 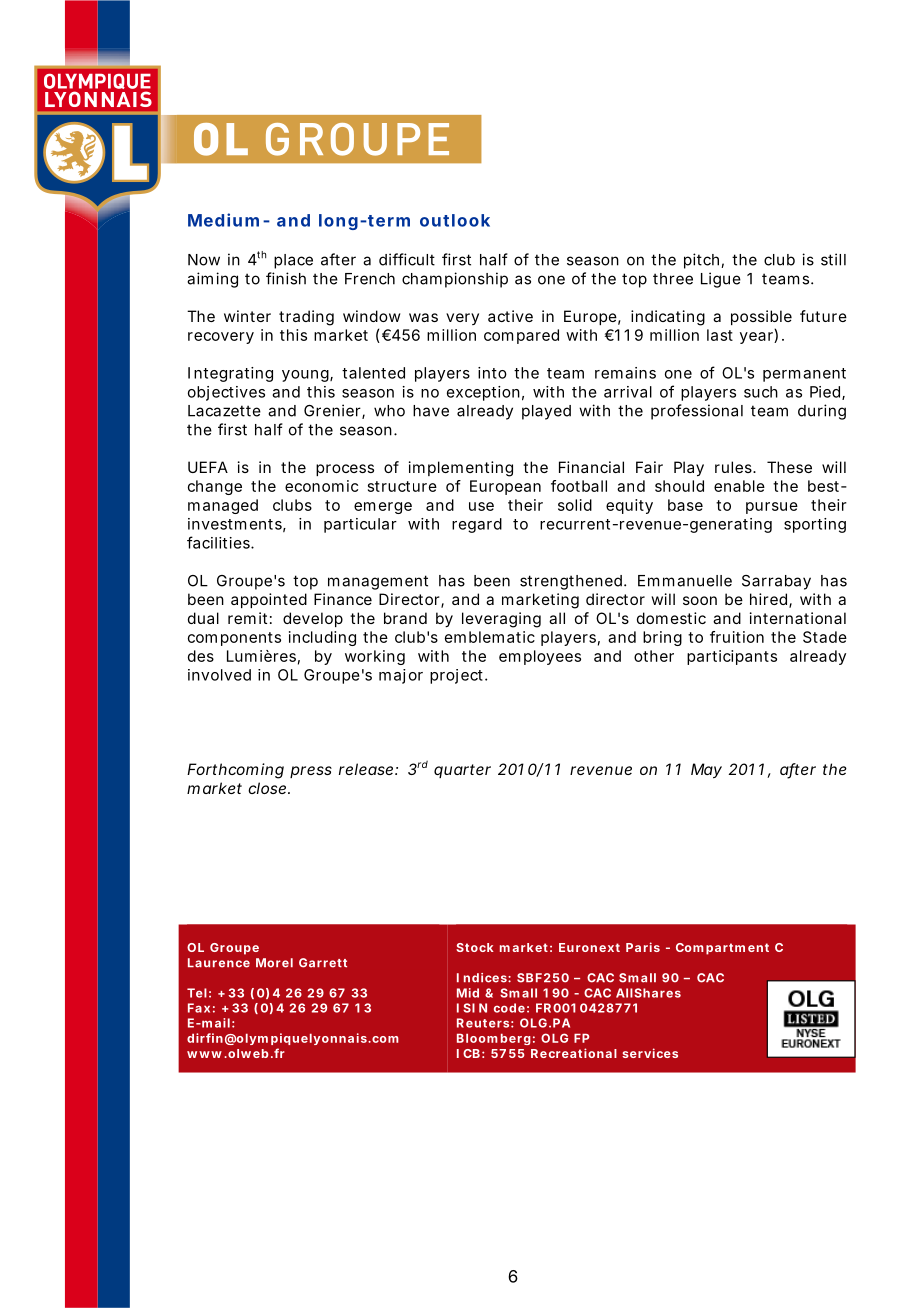 What do you see at coordinates (321, 486) in the screenshot?
I see `economic` at bounding box center [321, 486].
